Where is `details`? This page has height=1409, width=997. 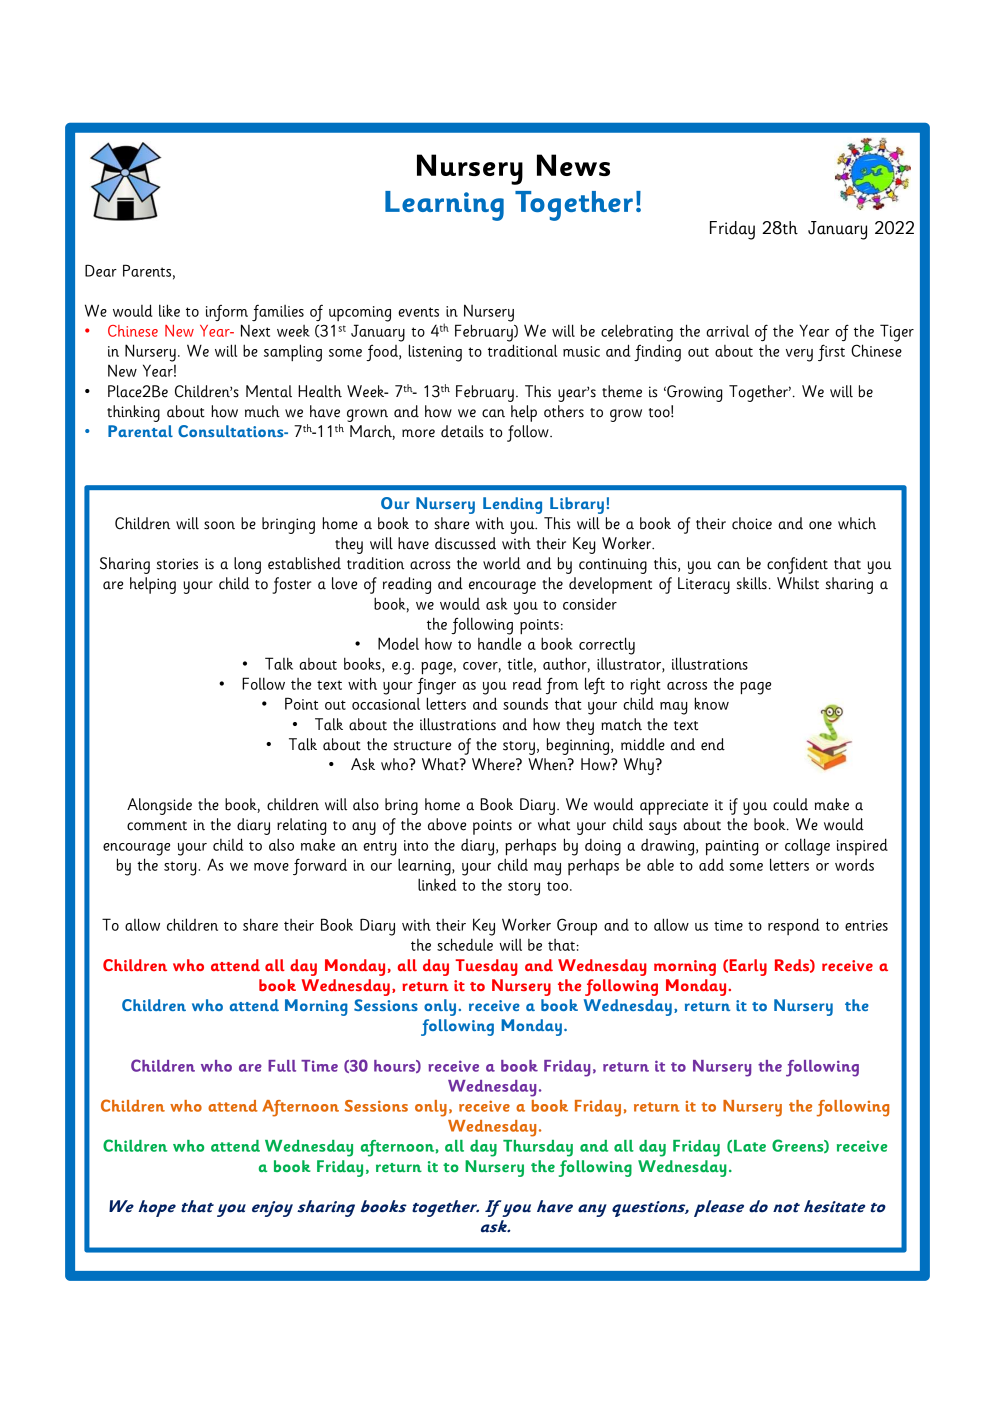 details is located at coordinates (462, 431).
